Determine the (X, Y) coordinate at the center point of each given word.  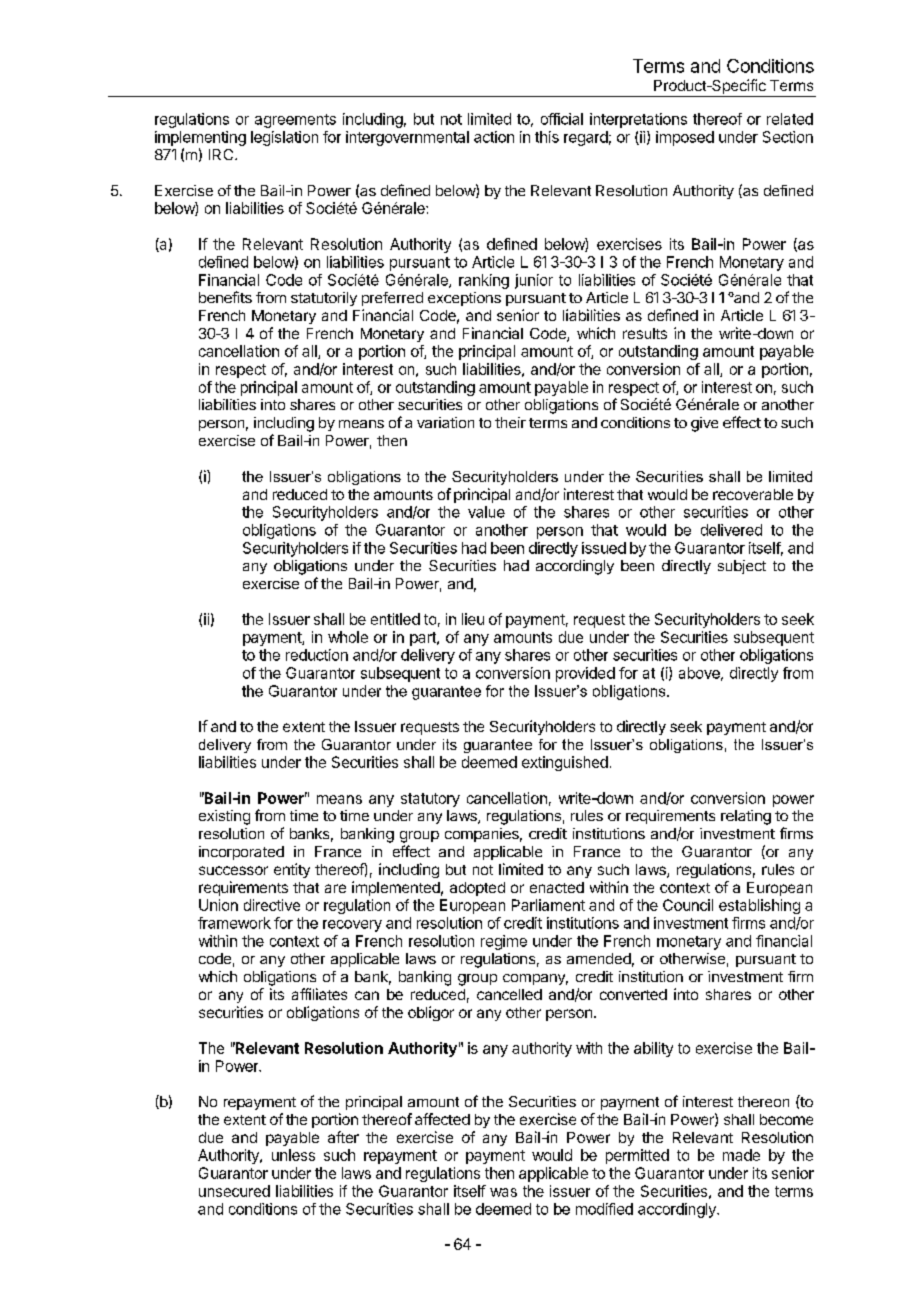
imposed (685, 138)
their (510, 422)
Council (688, 905)
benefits (225, 297)
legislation (284, 138)
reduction (317, 655)
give (704, 424)
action (494, 137)
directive (272, 905)
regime (504, 942)
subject (742, 567)
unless (293, 1155)
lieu (473, 619)
